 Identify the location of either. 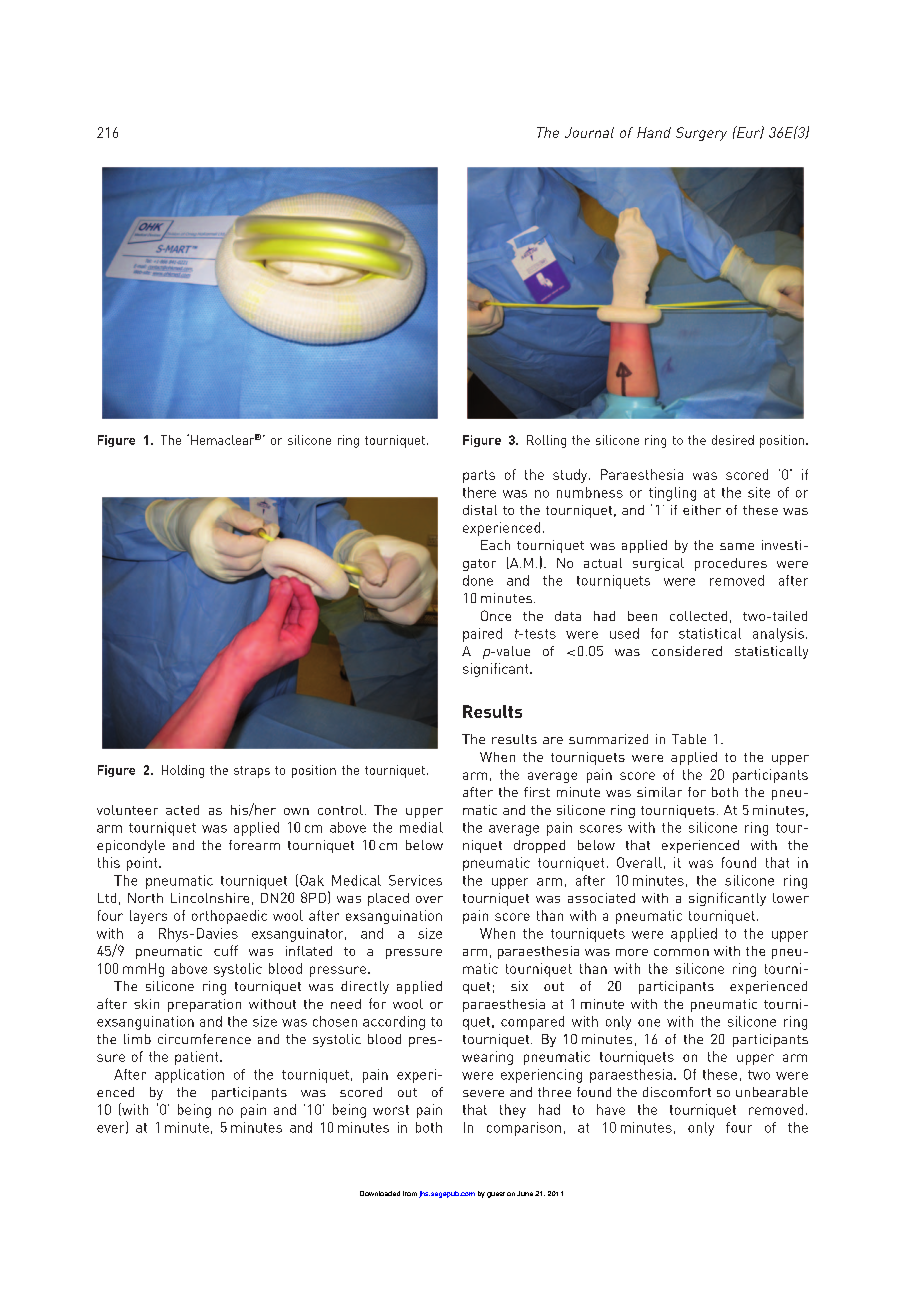
(702, 510).
